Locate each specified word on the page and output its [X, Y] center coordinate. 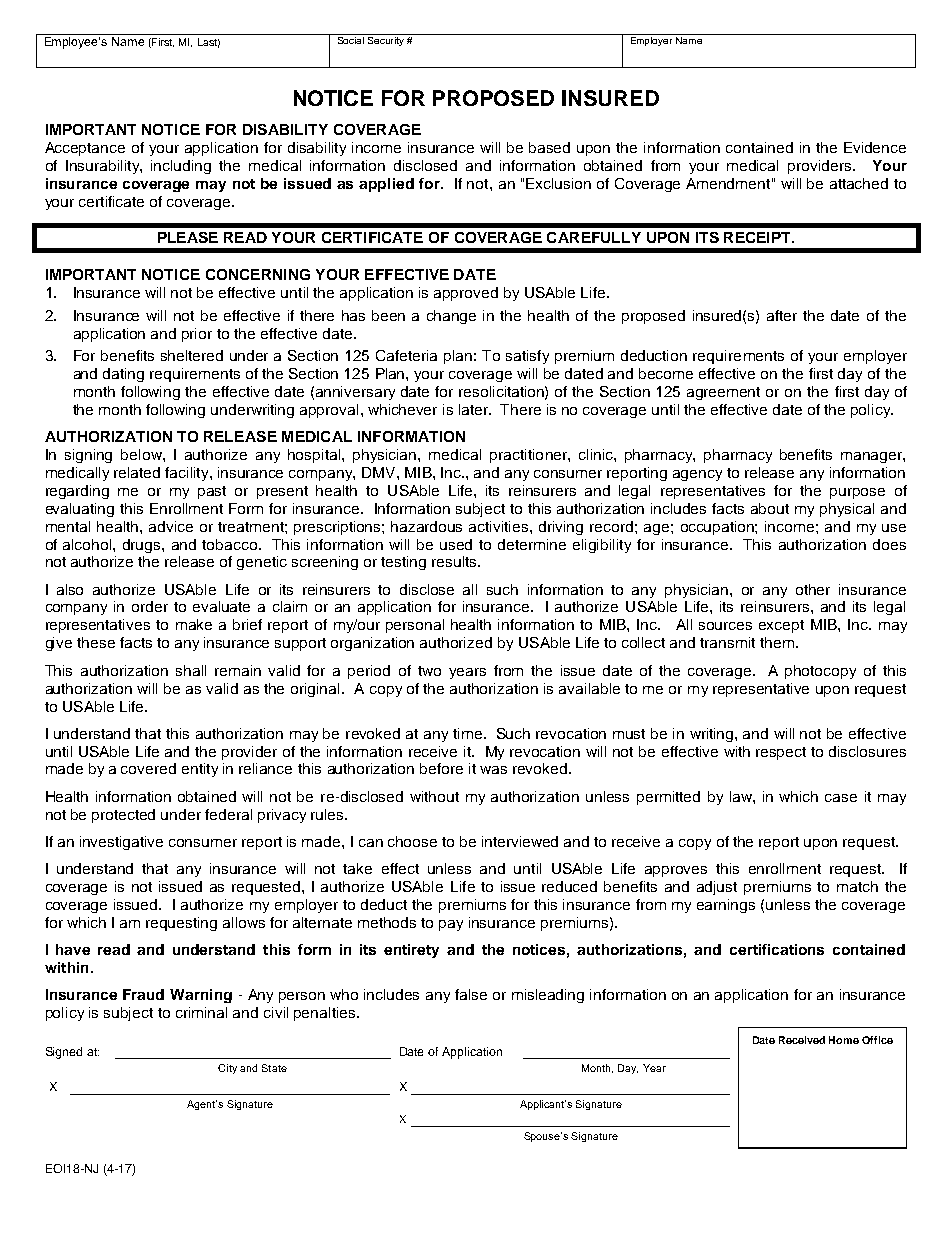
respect [781, 753]
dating [123, 375]
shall [191, 670]
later [475, 409]
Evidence [875, 147]
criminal [201, 1012]
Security [385, 40]
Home [844, 1040]
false [471, 994]
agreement [723, 393]
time [469, 733]
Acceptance [85, 149]
